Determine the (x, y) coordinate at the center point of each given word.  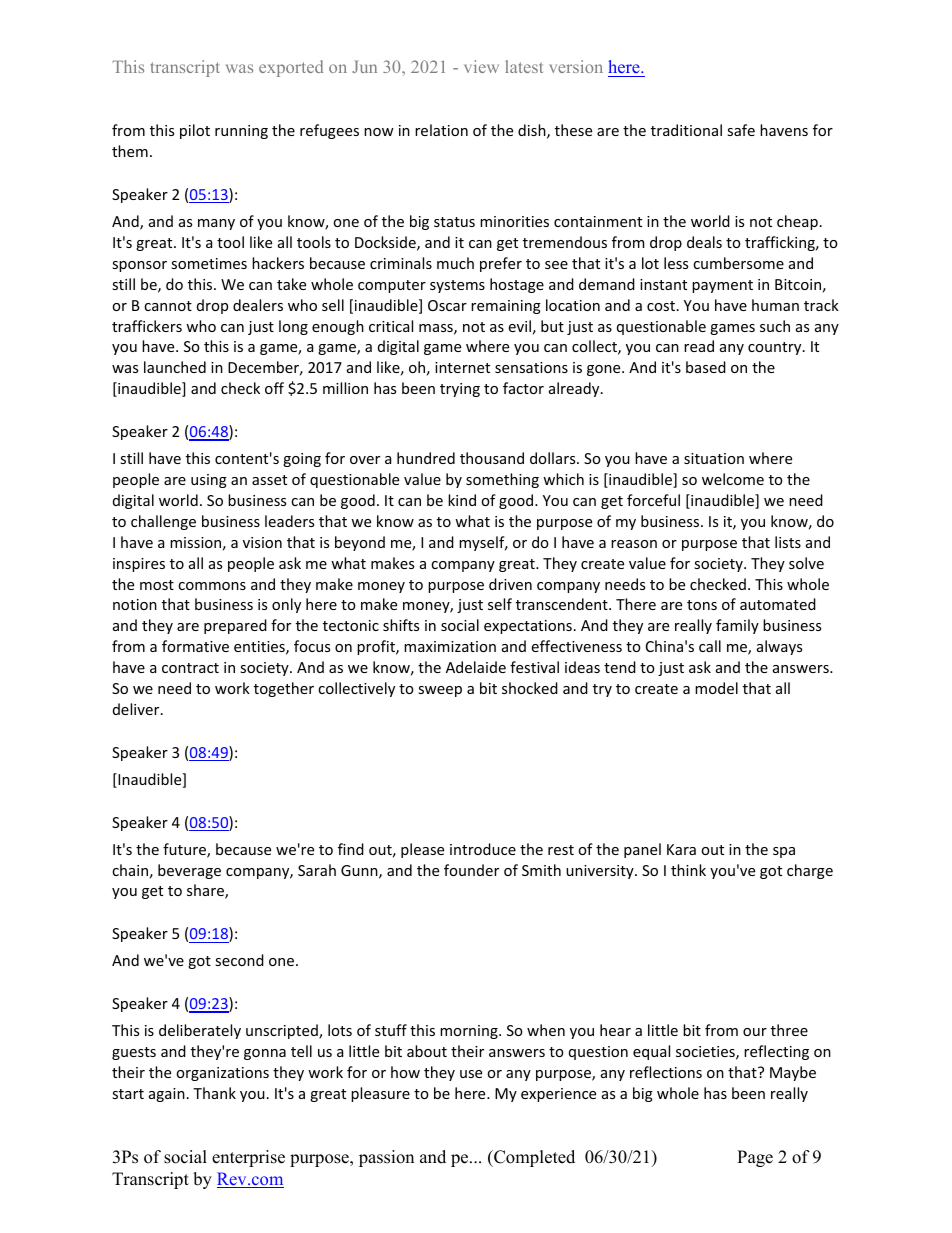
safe (741, 130)
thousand (492, 458)
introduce (483, 849)
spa (784, 852)
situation (714, 458)
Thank (214, 1093)
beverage (189, 871)
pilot (195, 131)
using (209, 481)
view (481, 66)
